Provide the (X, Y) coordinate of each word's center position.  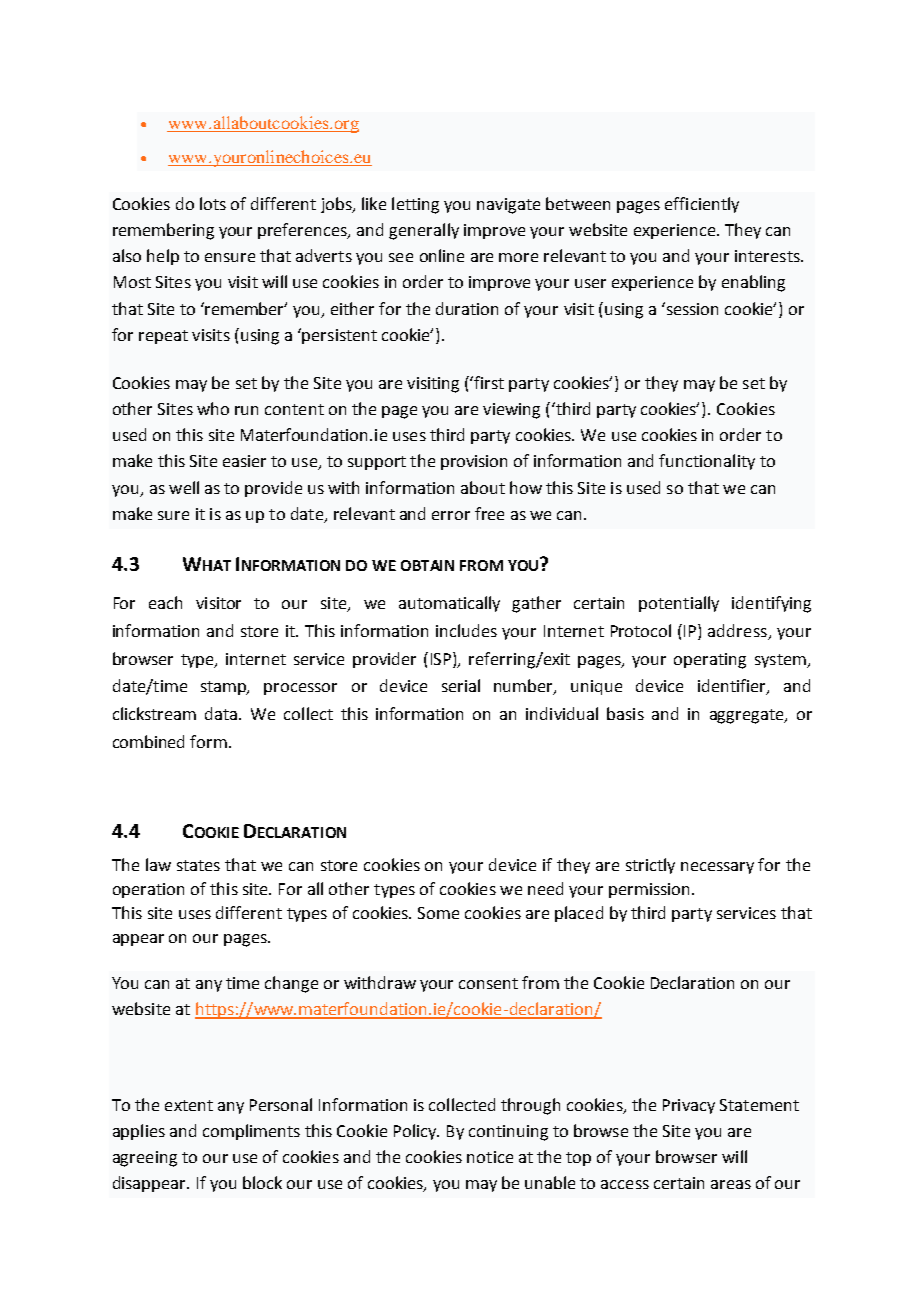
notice (490, 1157)
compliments (251, 1132)
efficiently (702, 205)
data (222, 713)
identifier (733, 687)
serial (461, 685)
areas (731, 1184)
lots (213, 203)
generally (424, 231)
